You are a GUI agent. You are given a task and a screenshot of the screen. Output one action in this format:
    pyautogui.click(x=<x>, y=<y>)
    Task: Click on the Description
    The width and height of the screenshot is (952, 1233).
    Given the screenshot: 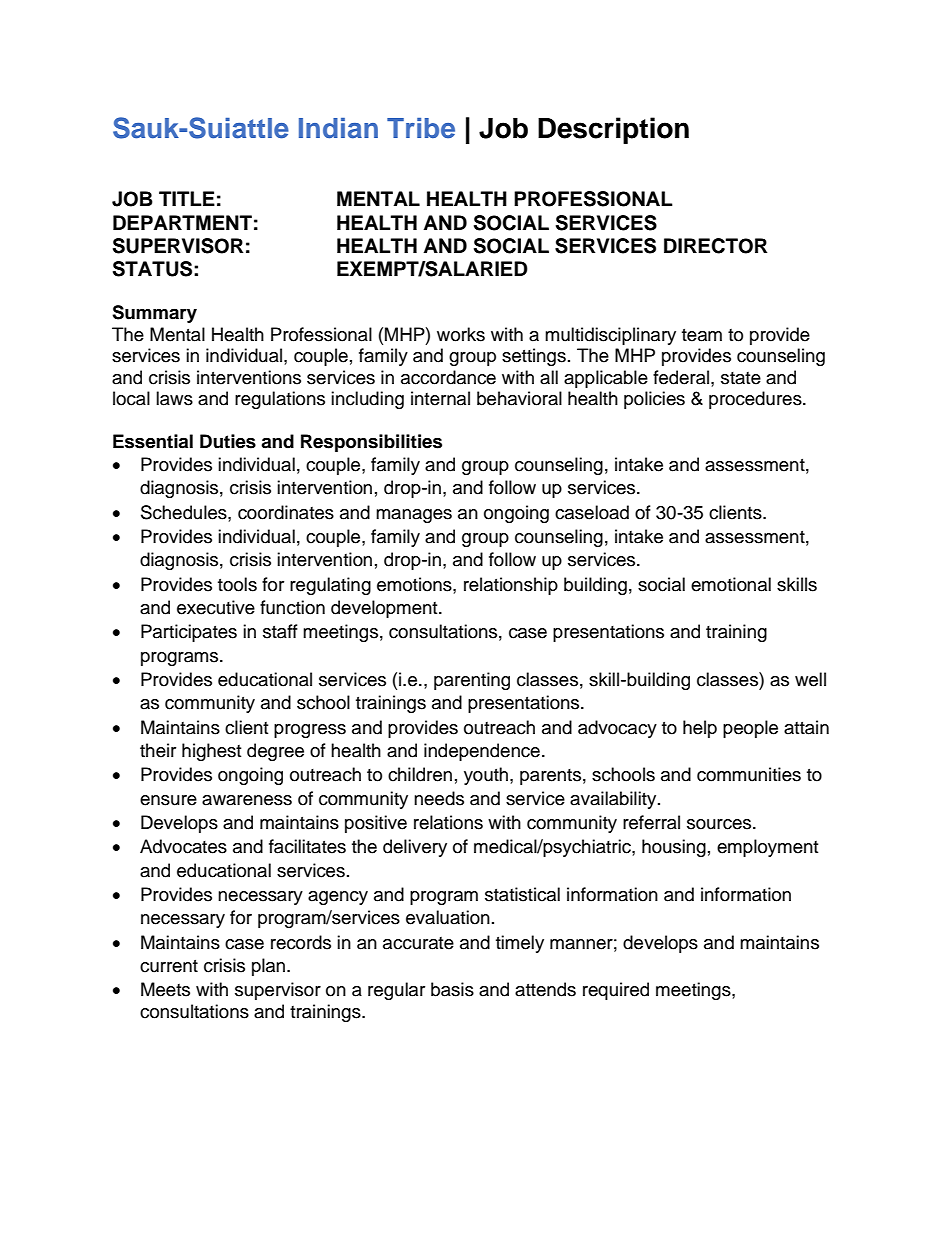 What is the action you would take?
    pyautogui.click(x=613, y=130)
